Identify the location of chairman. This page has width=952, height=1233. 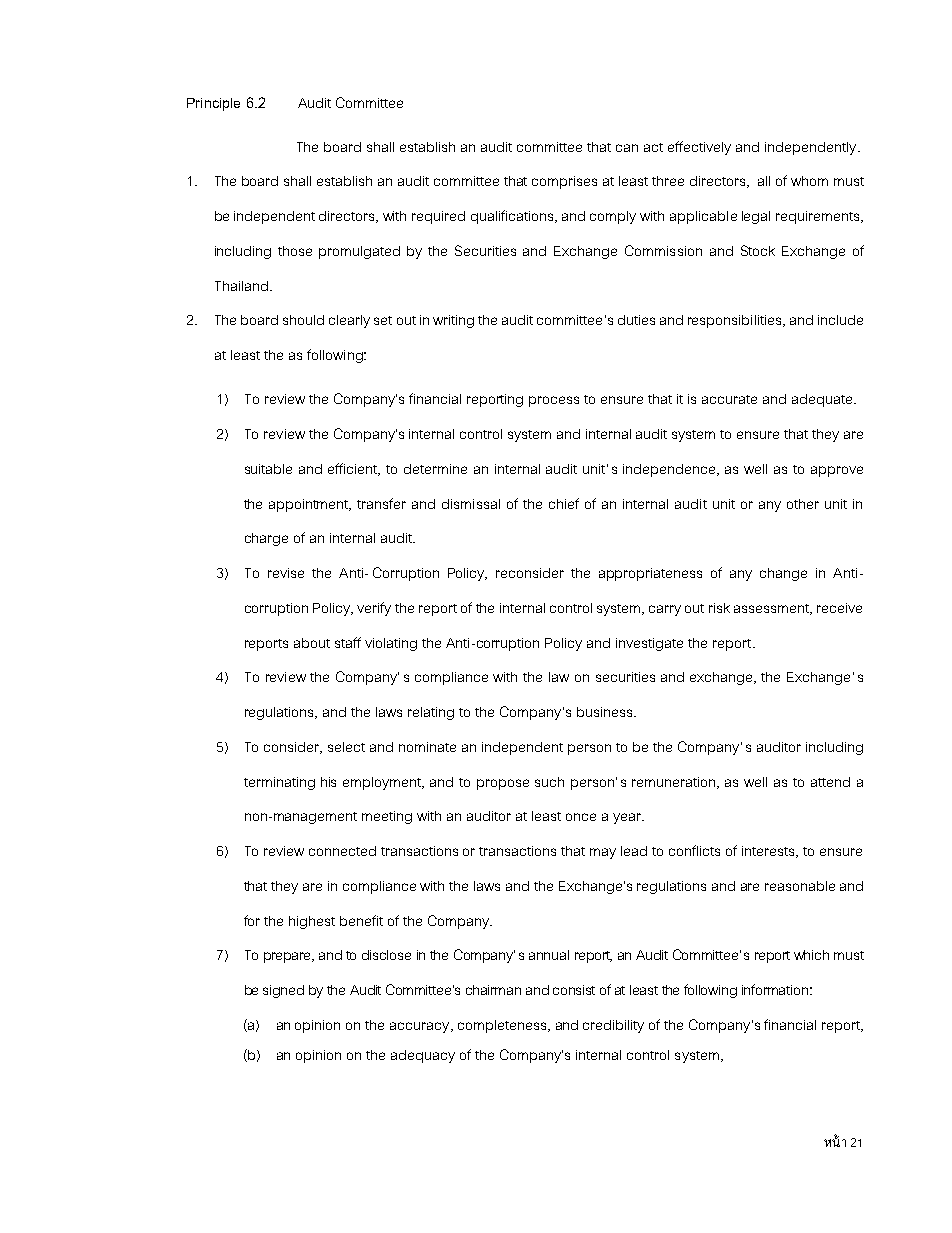
(493, 990).
